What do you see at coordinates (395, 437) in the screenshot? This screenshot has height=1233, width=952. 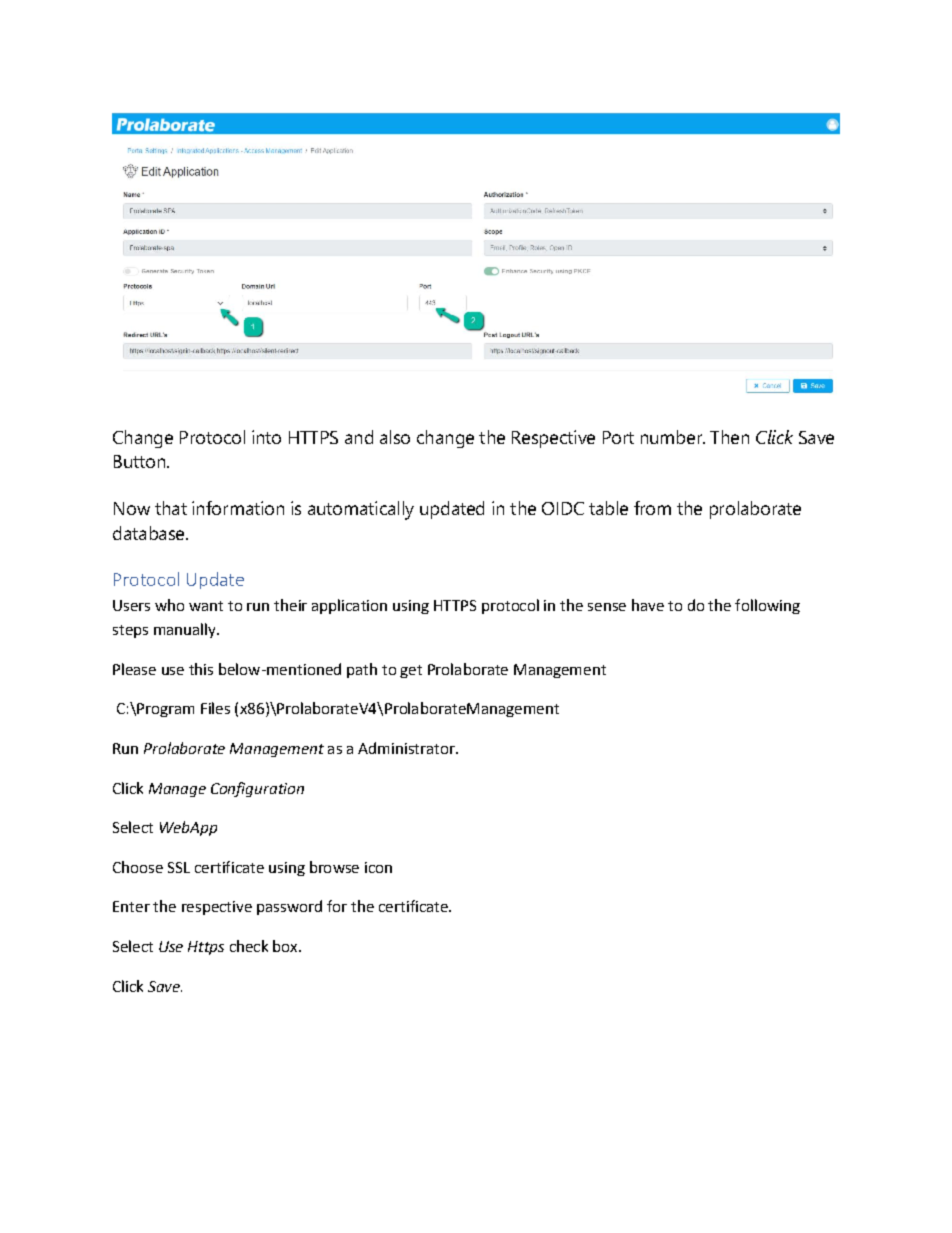 I see `also` at bounding box center [395, 437].
